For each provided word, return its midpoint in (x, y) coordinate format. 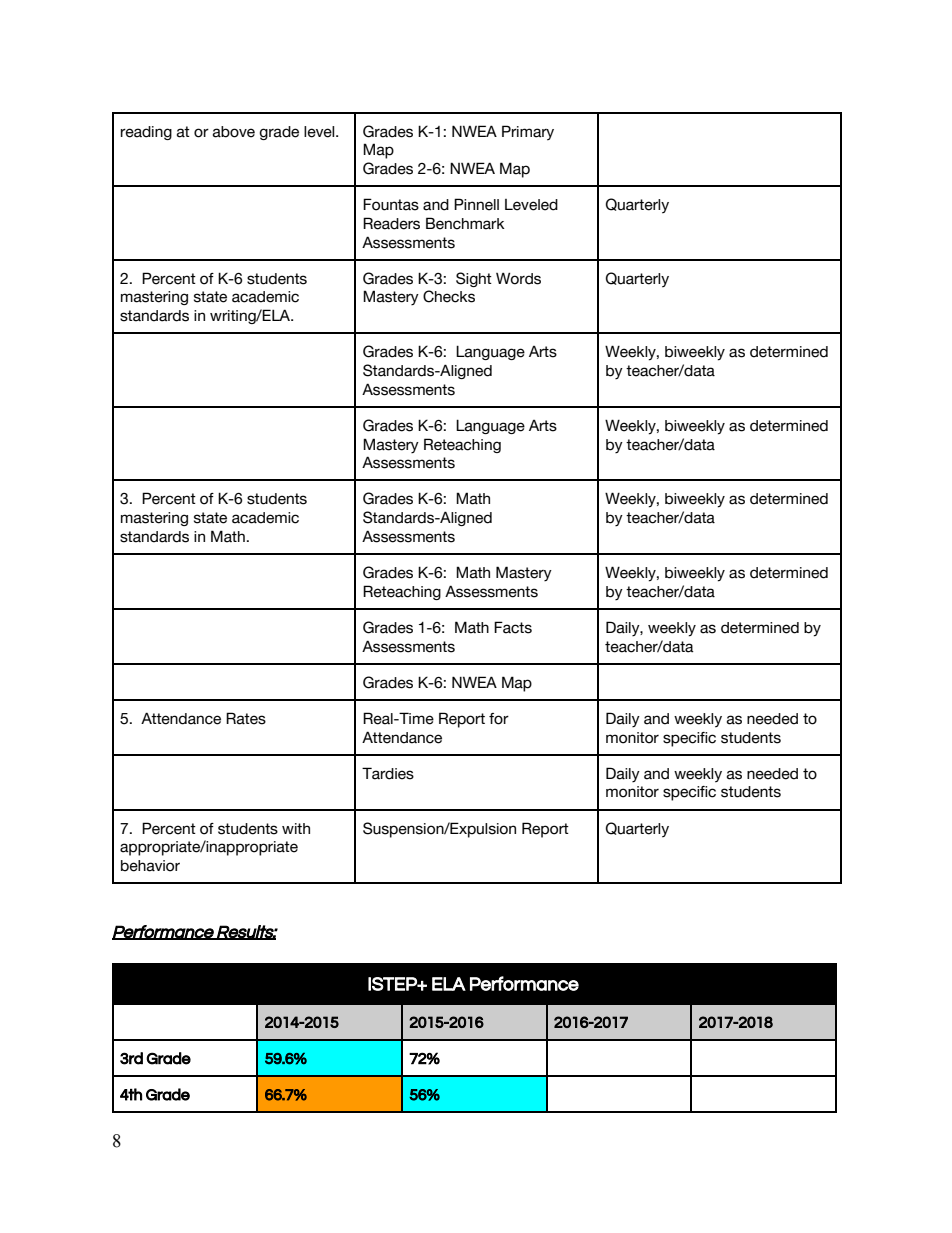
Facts (513, 627)
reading (146, 133)
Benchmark (465, 223)
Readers (391, 223)
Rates (246, 718)
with (296, 828)
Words (518, 278)
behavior (150, 866)
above (234, 132)
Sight (474, 279)
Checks (449, 296)
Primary (528, 133)
